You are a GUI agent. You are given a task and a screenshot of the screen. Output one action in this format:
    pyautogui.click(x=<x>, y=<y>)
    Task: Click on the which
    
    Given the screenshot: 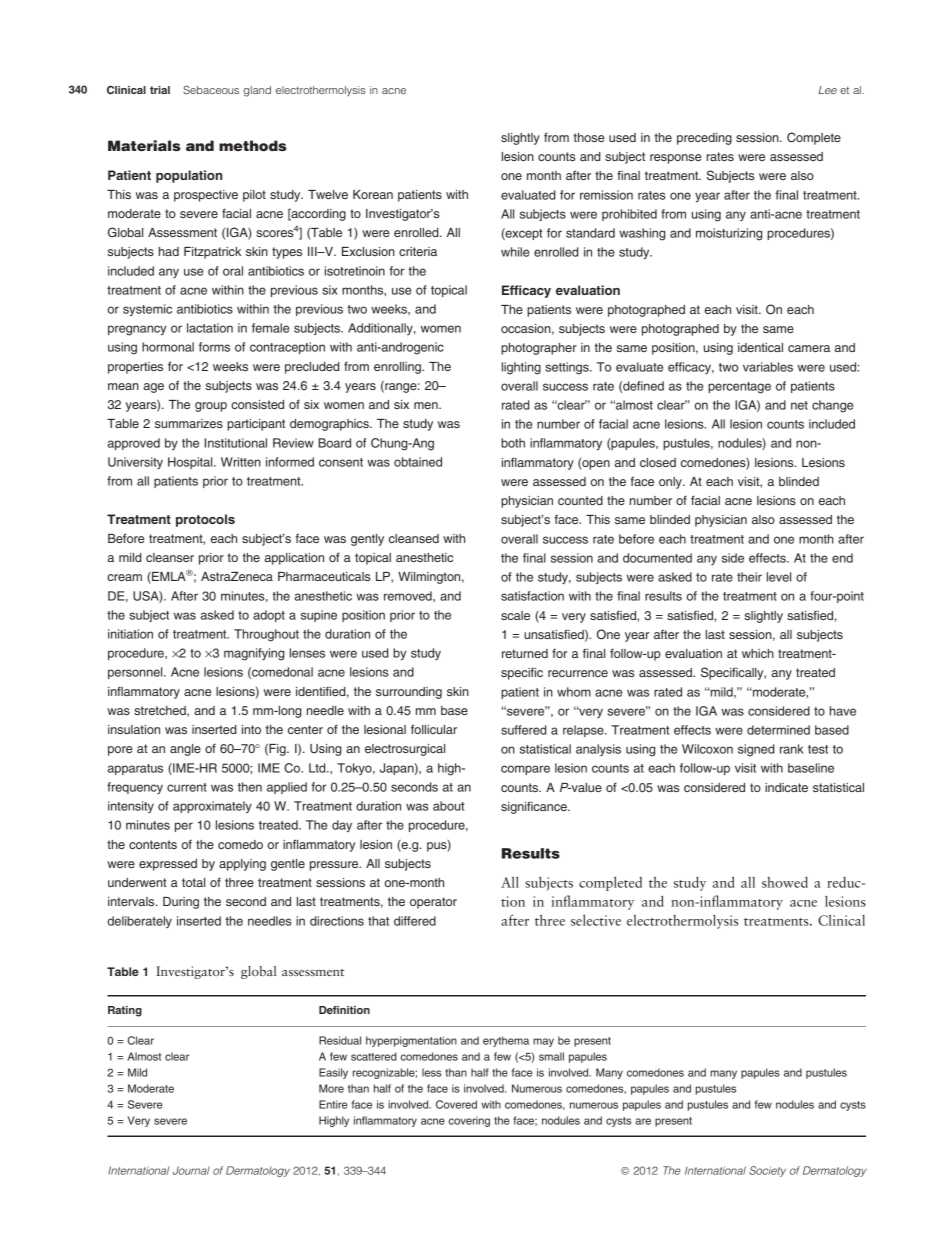 What is the action you would take?
    pyautogui.click(x=758, y=653)
